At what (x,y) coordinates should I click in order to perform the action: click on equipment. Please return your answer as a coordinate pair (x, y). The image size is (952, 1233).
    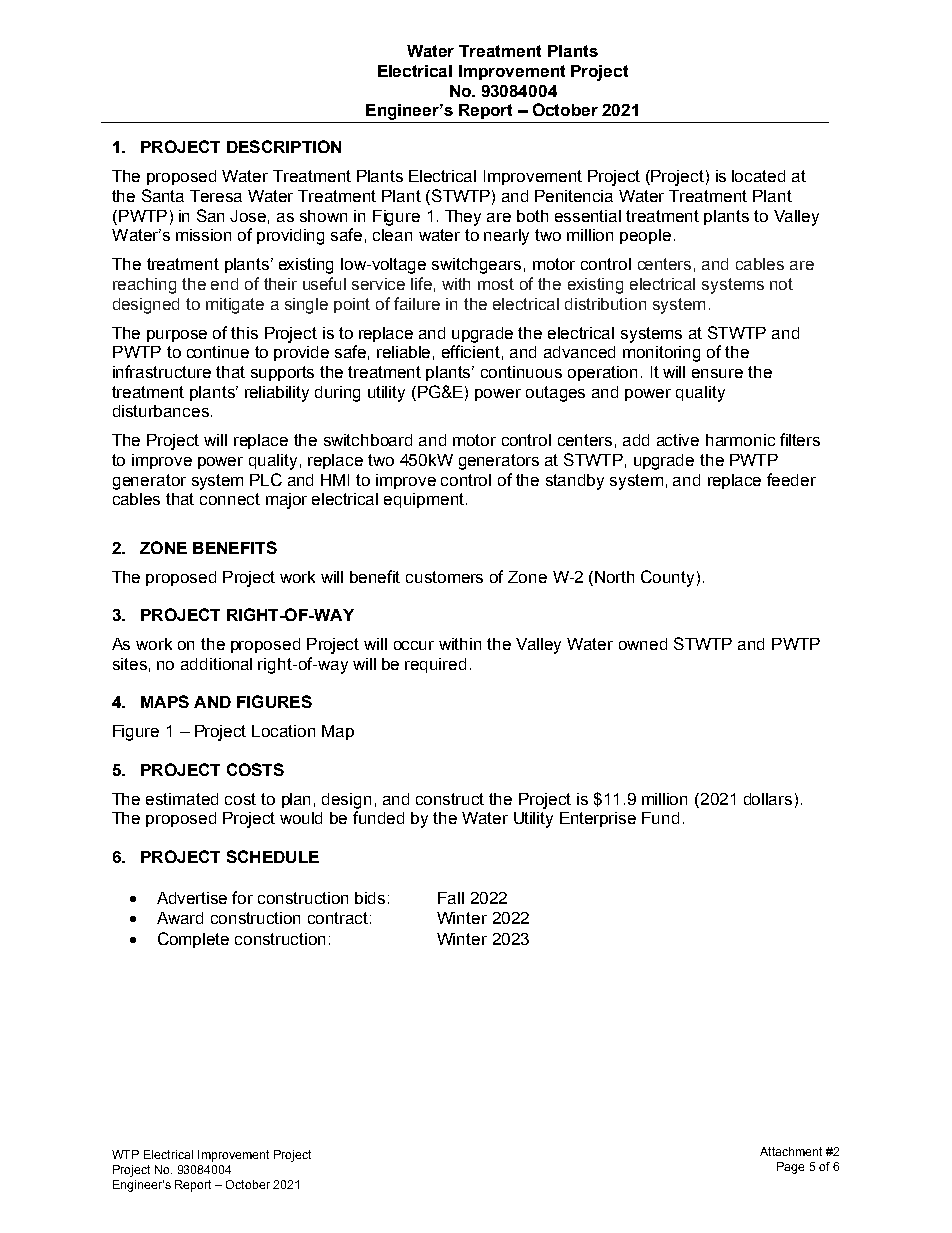
    Looking at the image, I should click on (425, 500).
